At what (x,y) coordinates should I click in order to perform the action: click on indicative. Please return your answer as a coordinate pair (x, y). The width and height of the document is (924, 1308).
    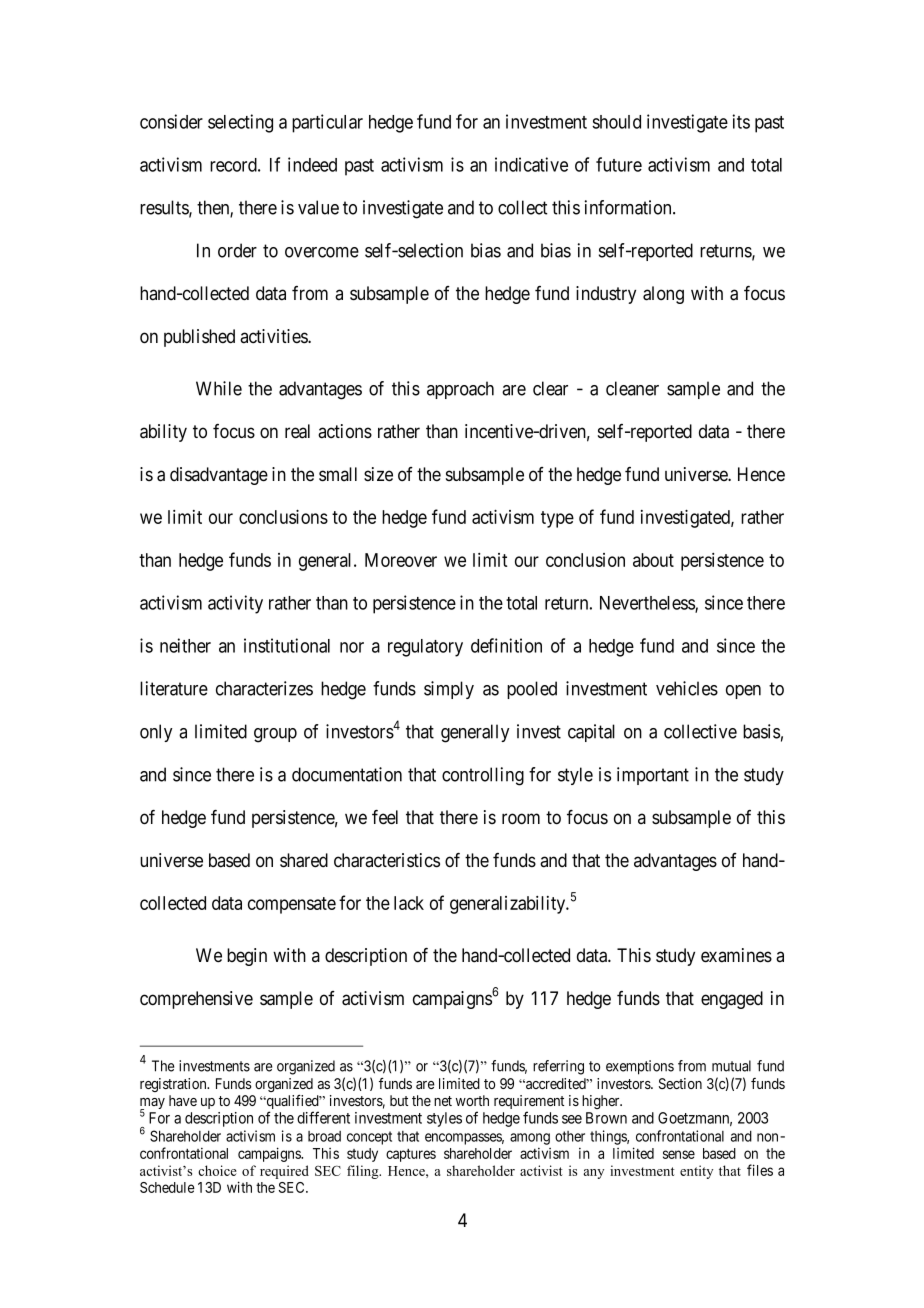
    Looking at the image, I should click on (531, 164).
